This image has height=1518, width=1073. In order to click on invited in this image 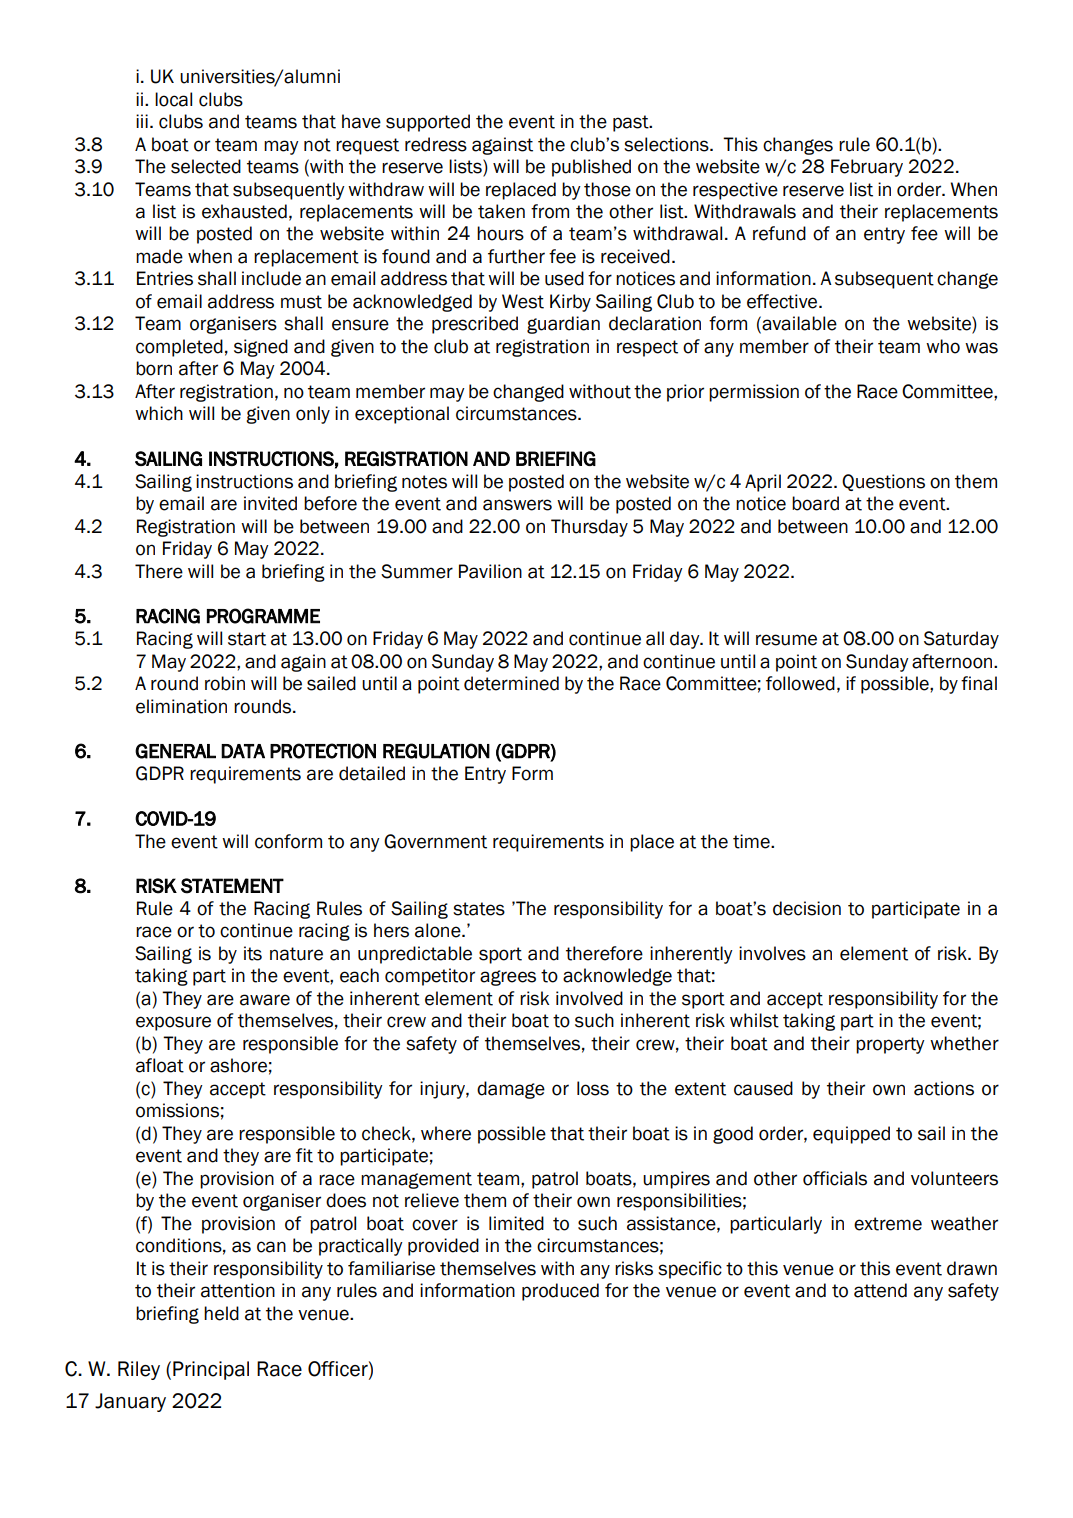, I will do `click(270, 503)`.
